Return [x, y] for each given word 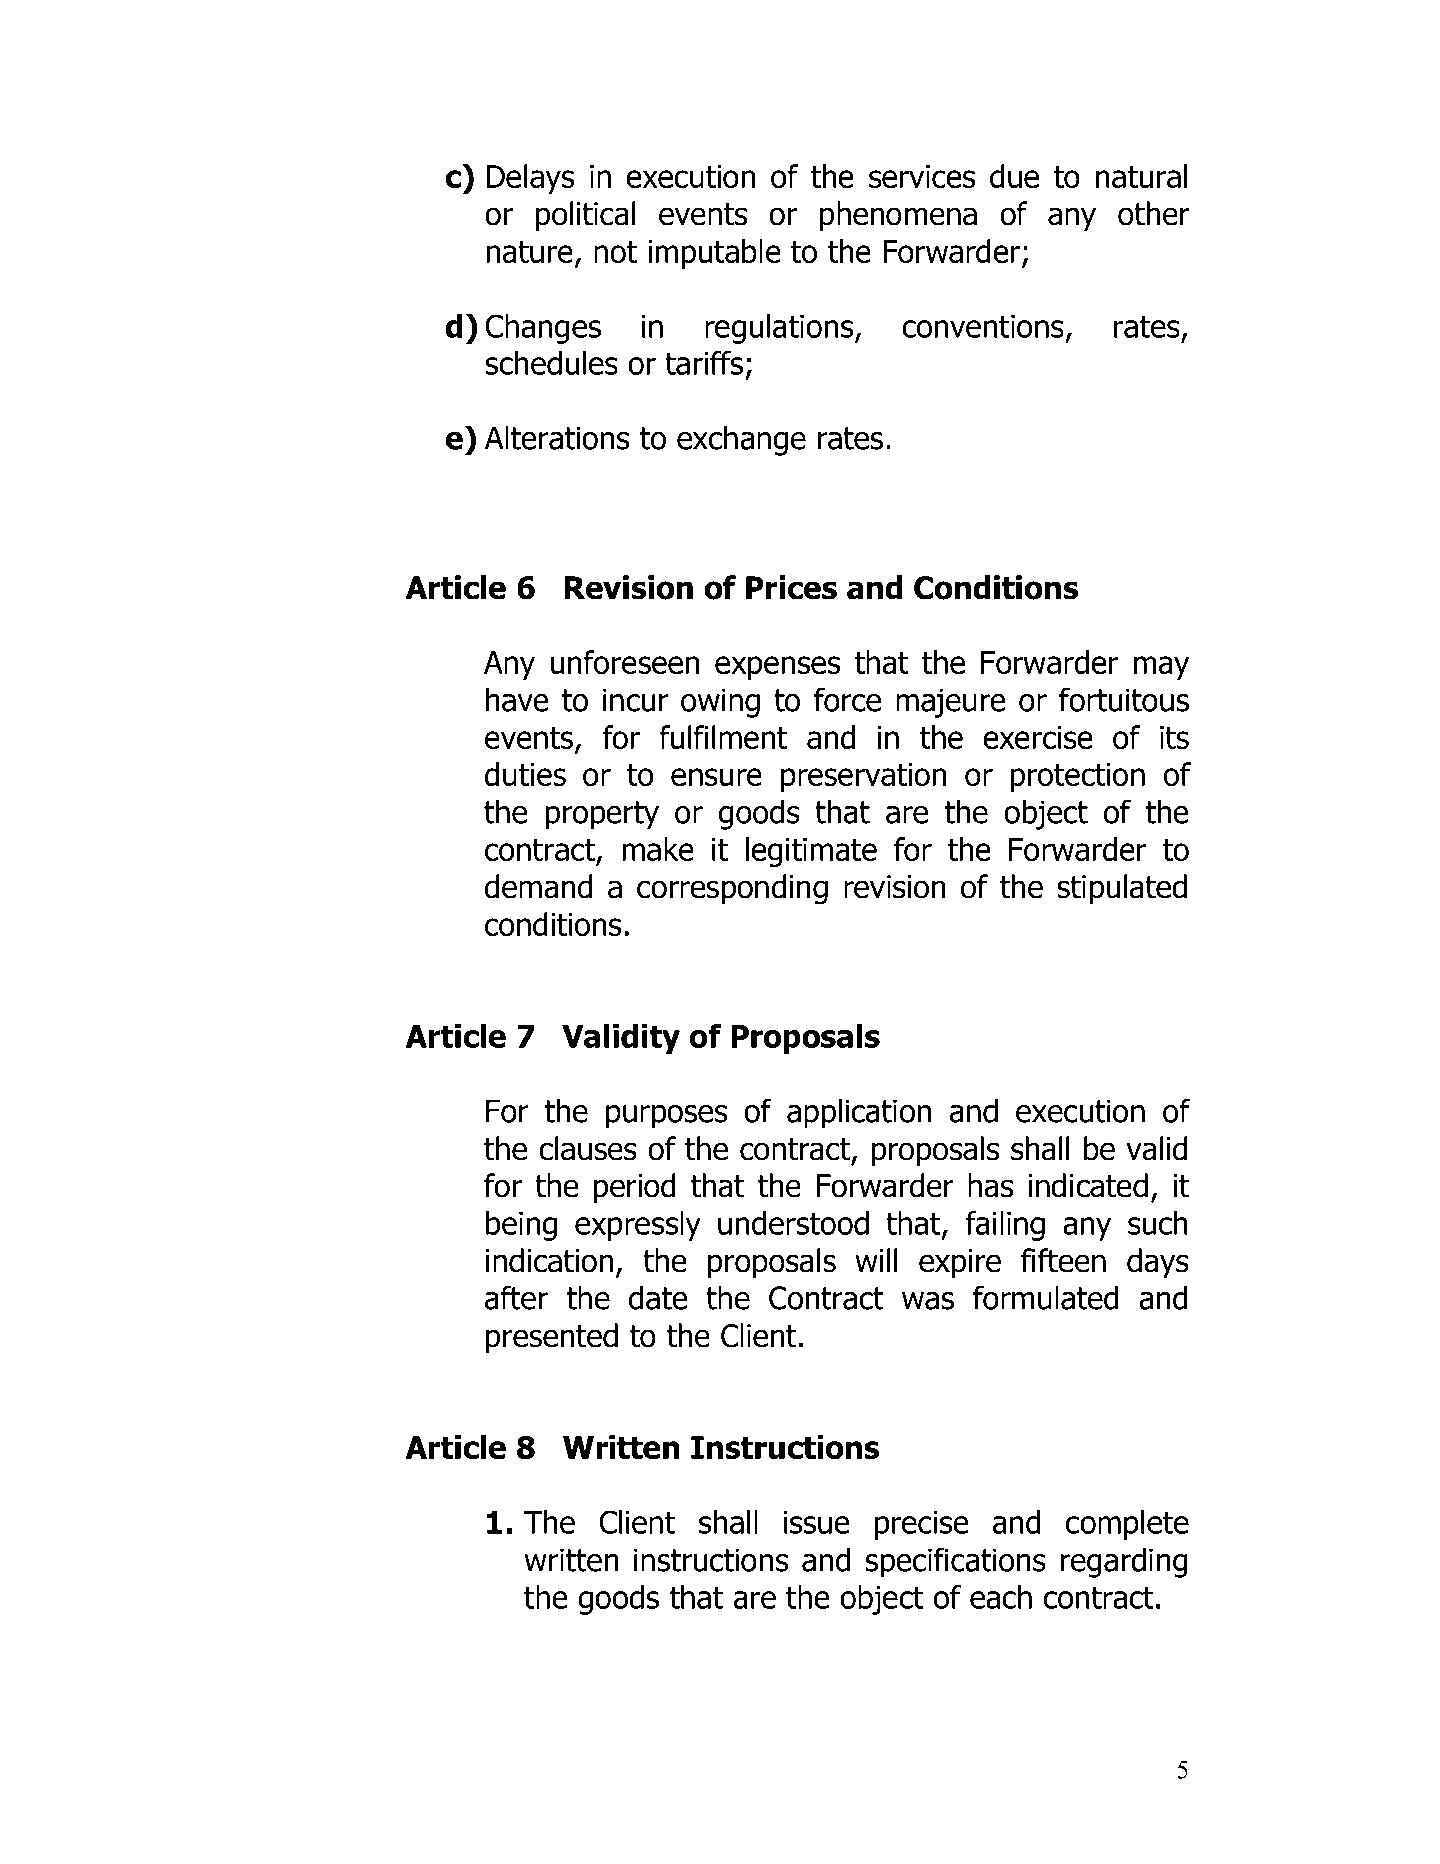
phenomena [898, 216]
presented [552, 1338]
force [847, 699]
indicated [1088, 1185]
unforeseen [625, 662]
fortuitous [1124, 699]
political [586, 216]
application [859, 1113]
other [1153, 213]
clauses [588, 1148]
